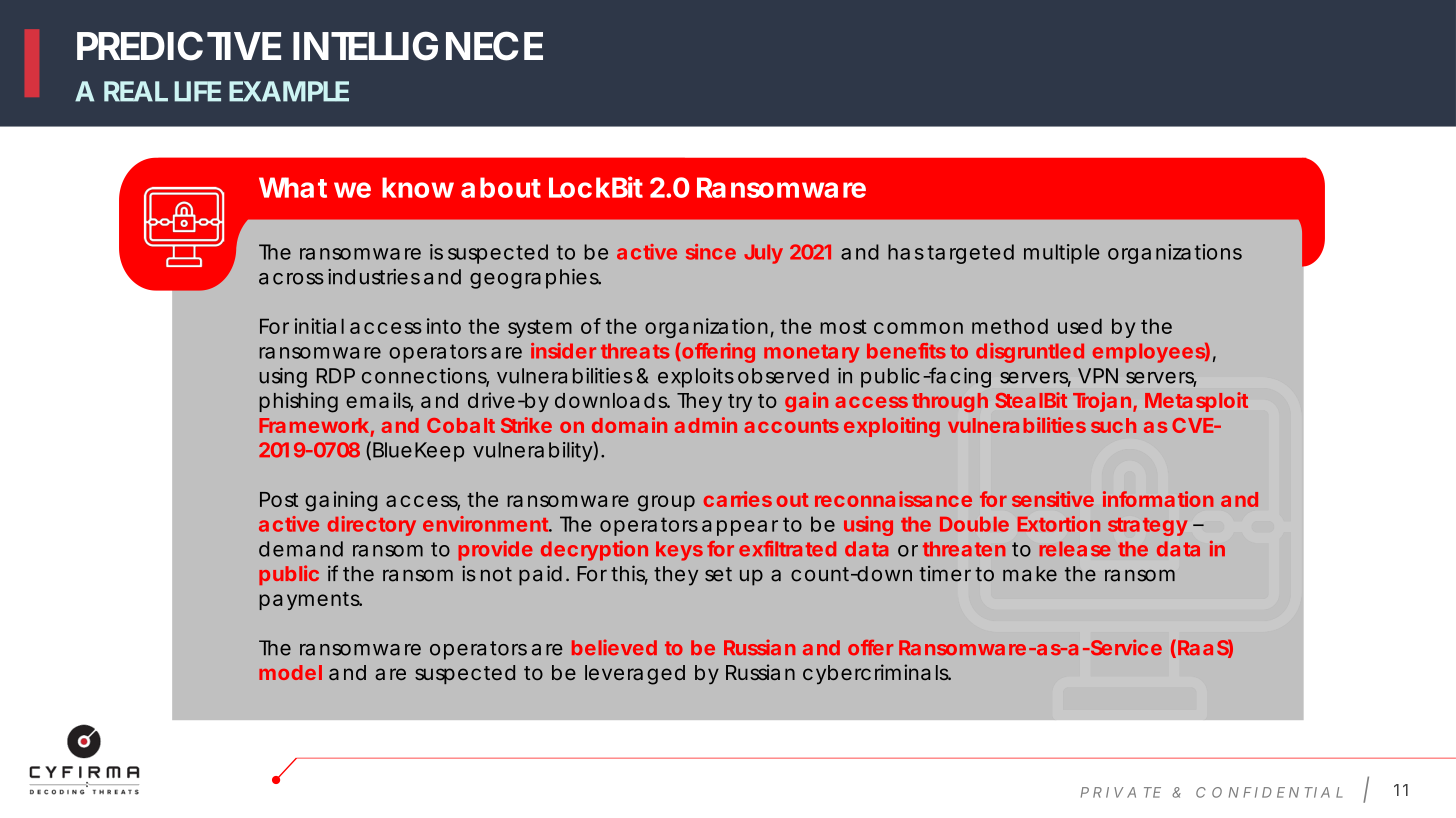 This document has height=818, width=1456. Describe the element at coordinates (289, 91) in the document. I see `EXAMPLE` at that location.
